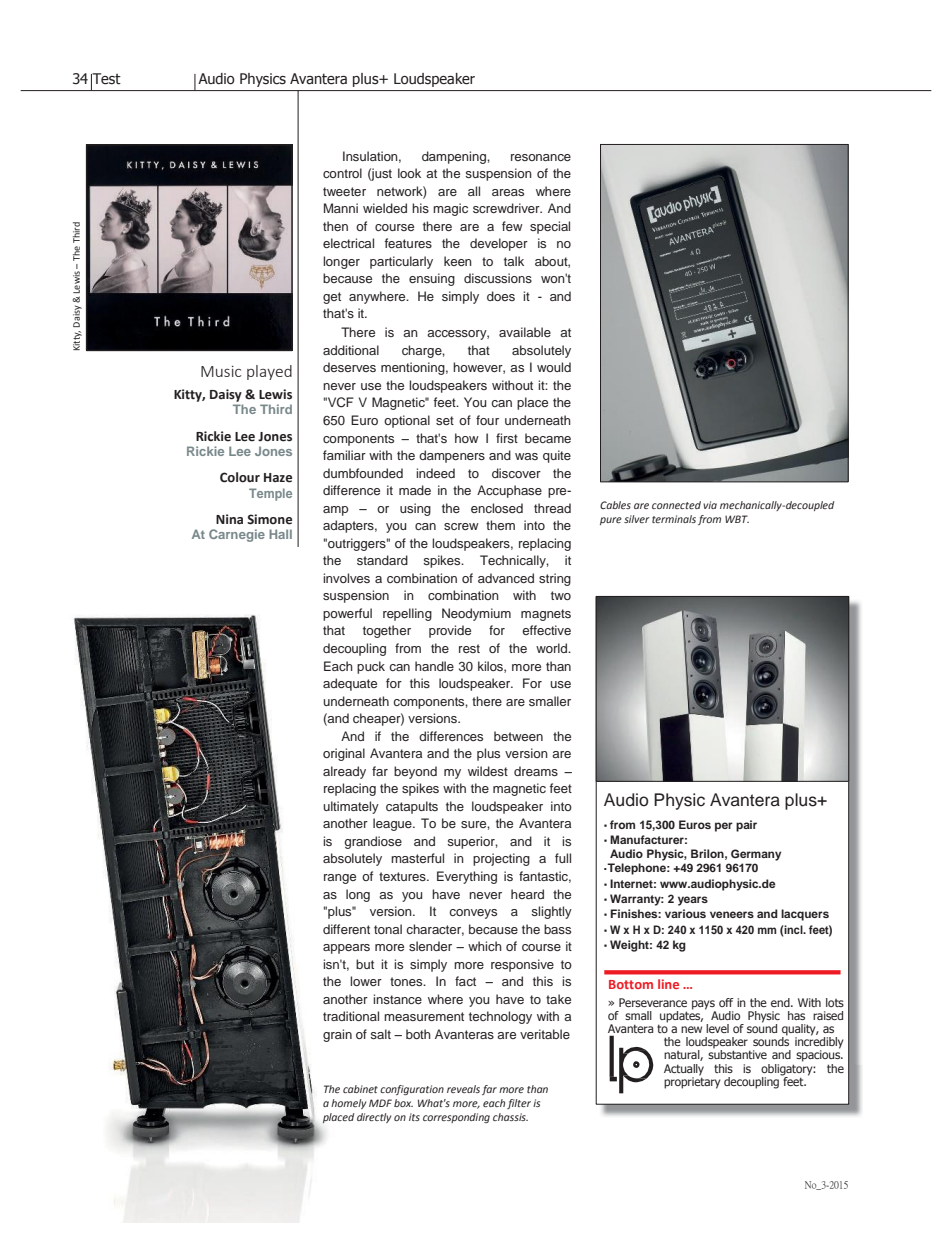 This screenshot has width=952, height=1243. Describe the element at coordinates (554, 367) in the screenshot. I see `would` at that location.
